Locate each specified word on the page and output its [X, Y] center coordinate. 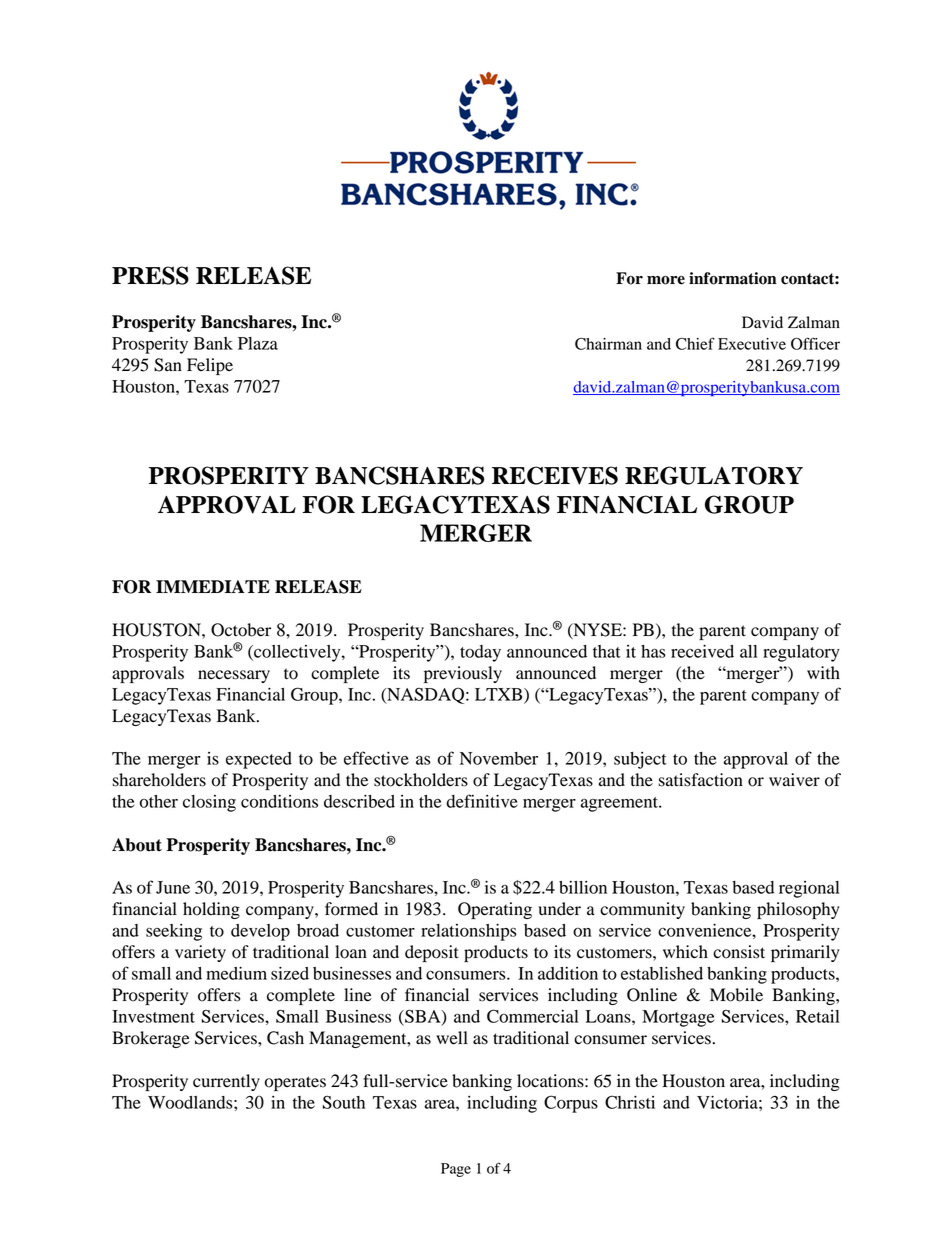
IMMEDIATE [213, 586]
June [173, 887]
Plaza [258, 343]
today [480, 653]
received [702, 651]
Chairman [608, 344]
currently [226, 1082]
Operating [495, 910]
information [733, 278]
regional [809, 889]
